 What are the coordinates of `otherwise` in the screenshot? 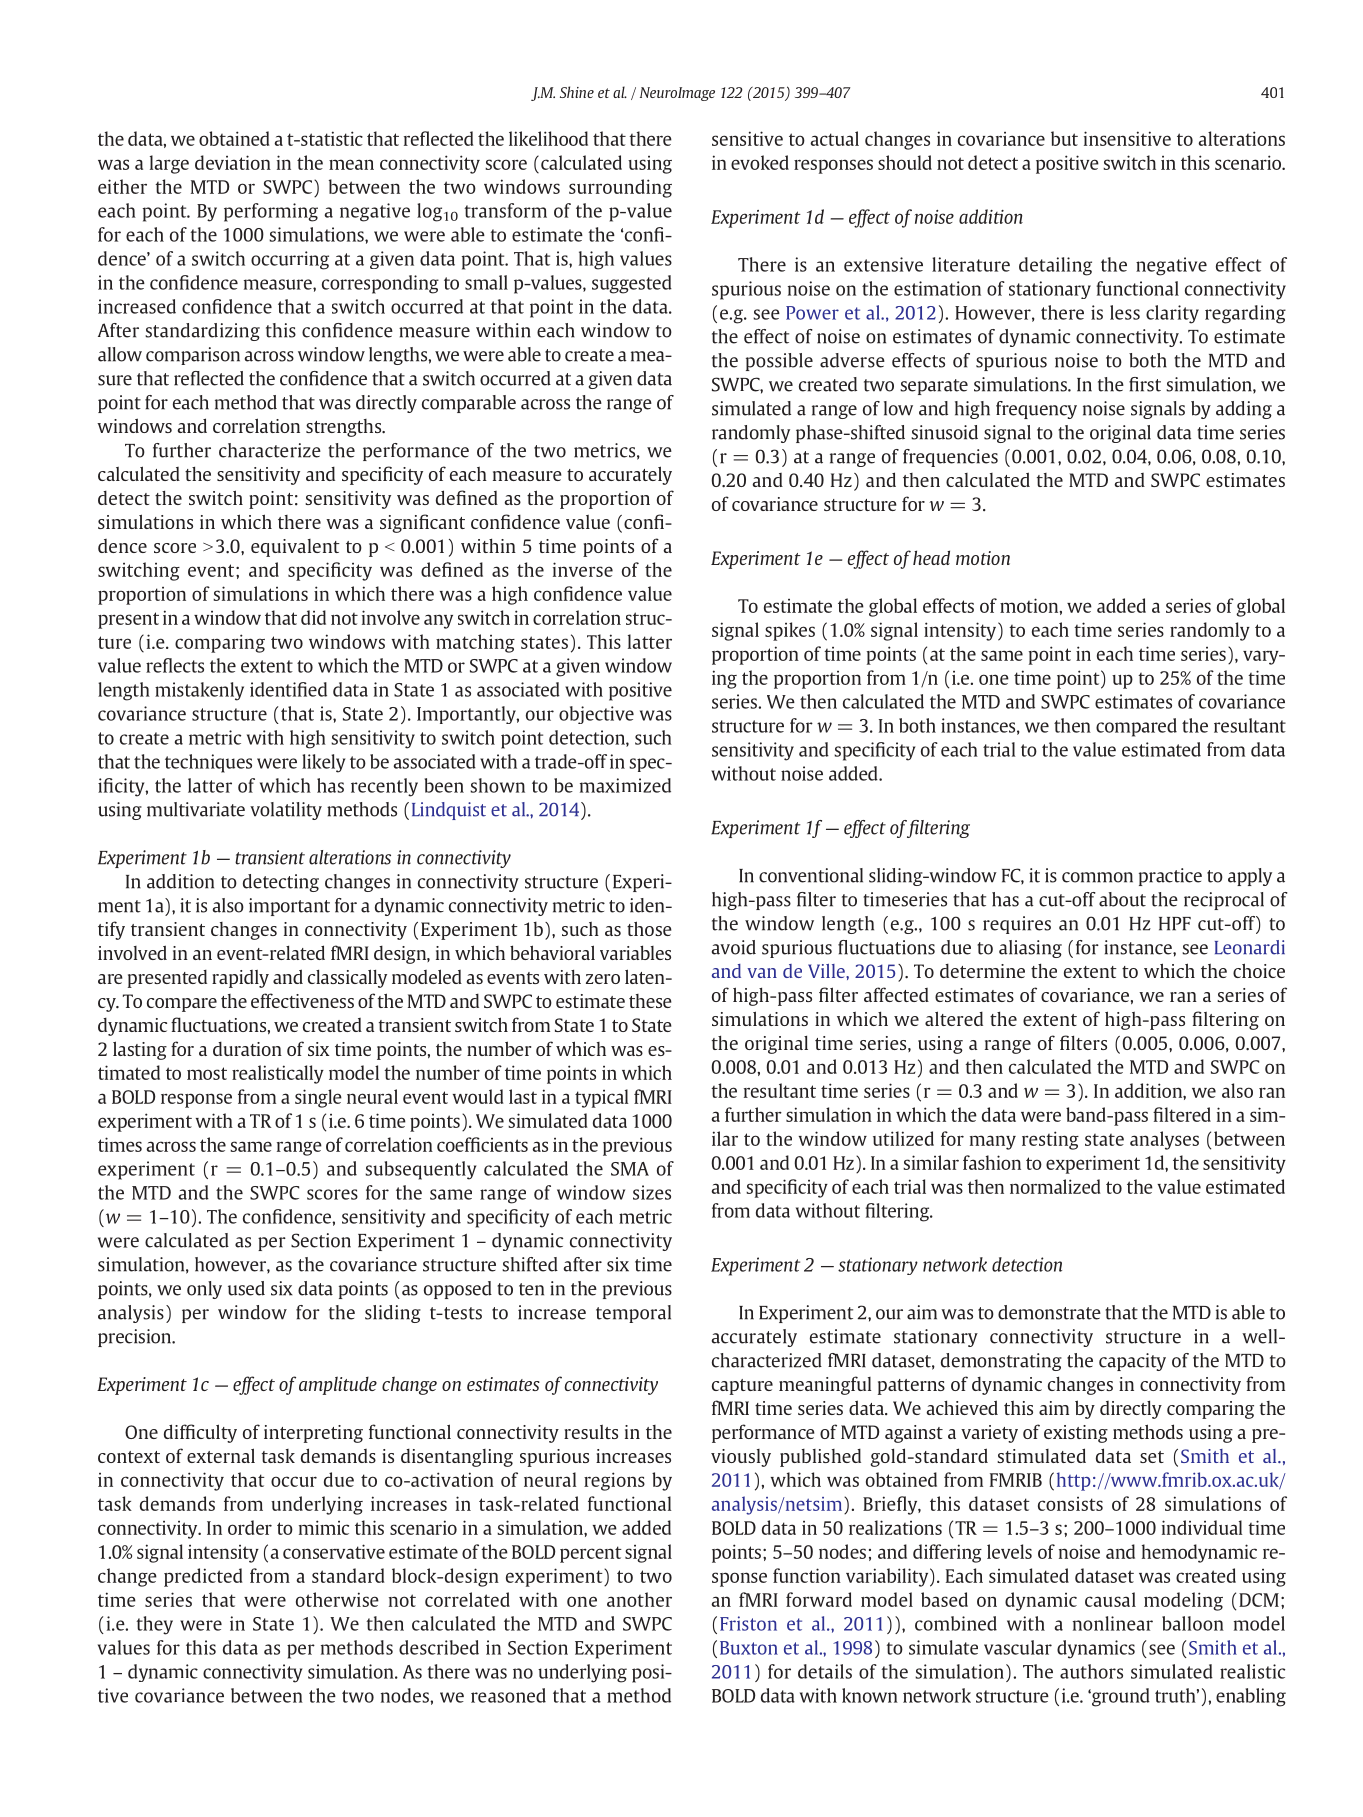 It's located at (337, 1599).
